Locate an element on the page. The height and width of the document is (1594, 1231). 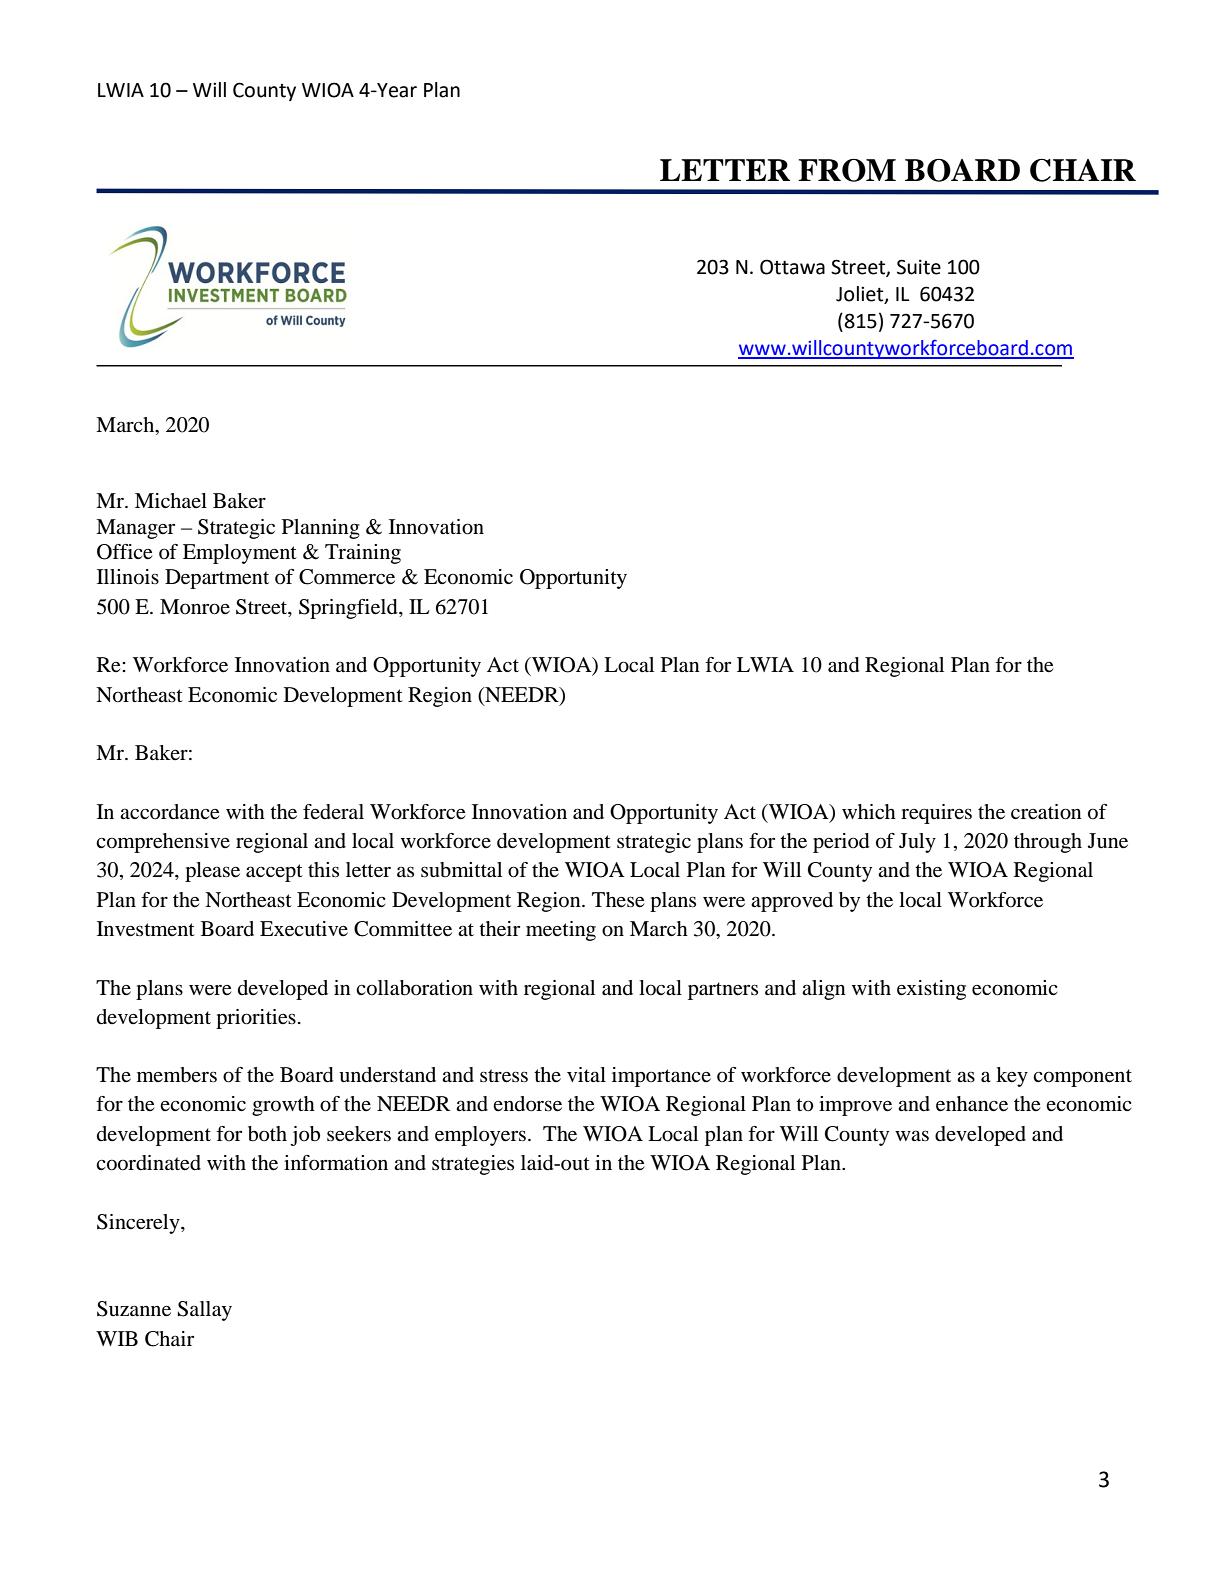
accordance is located at coordinates (169, 812).
